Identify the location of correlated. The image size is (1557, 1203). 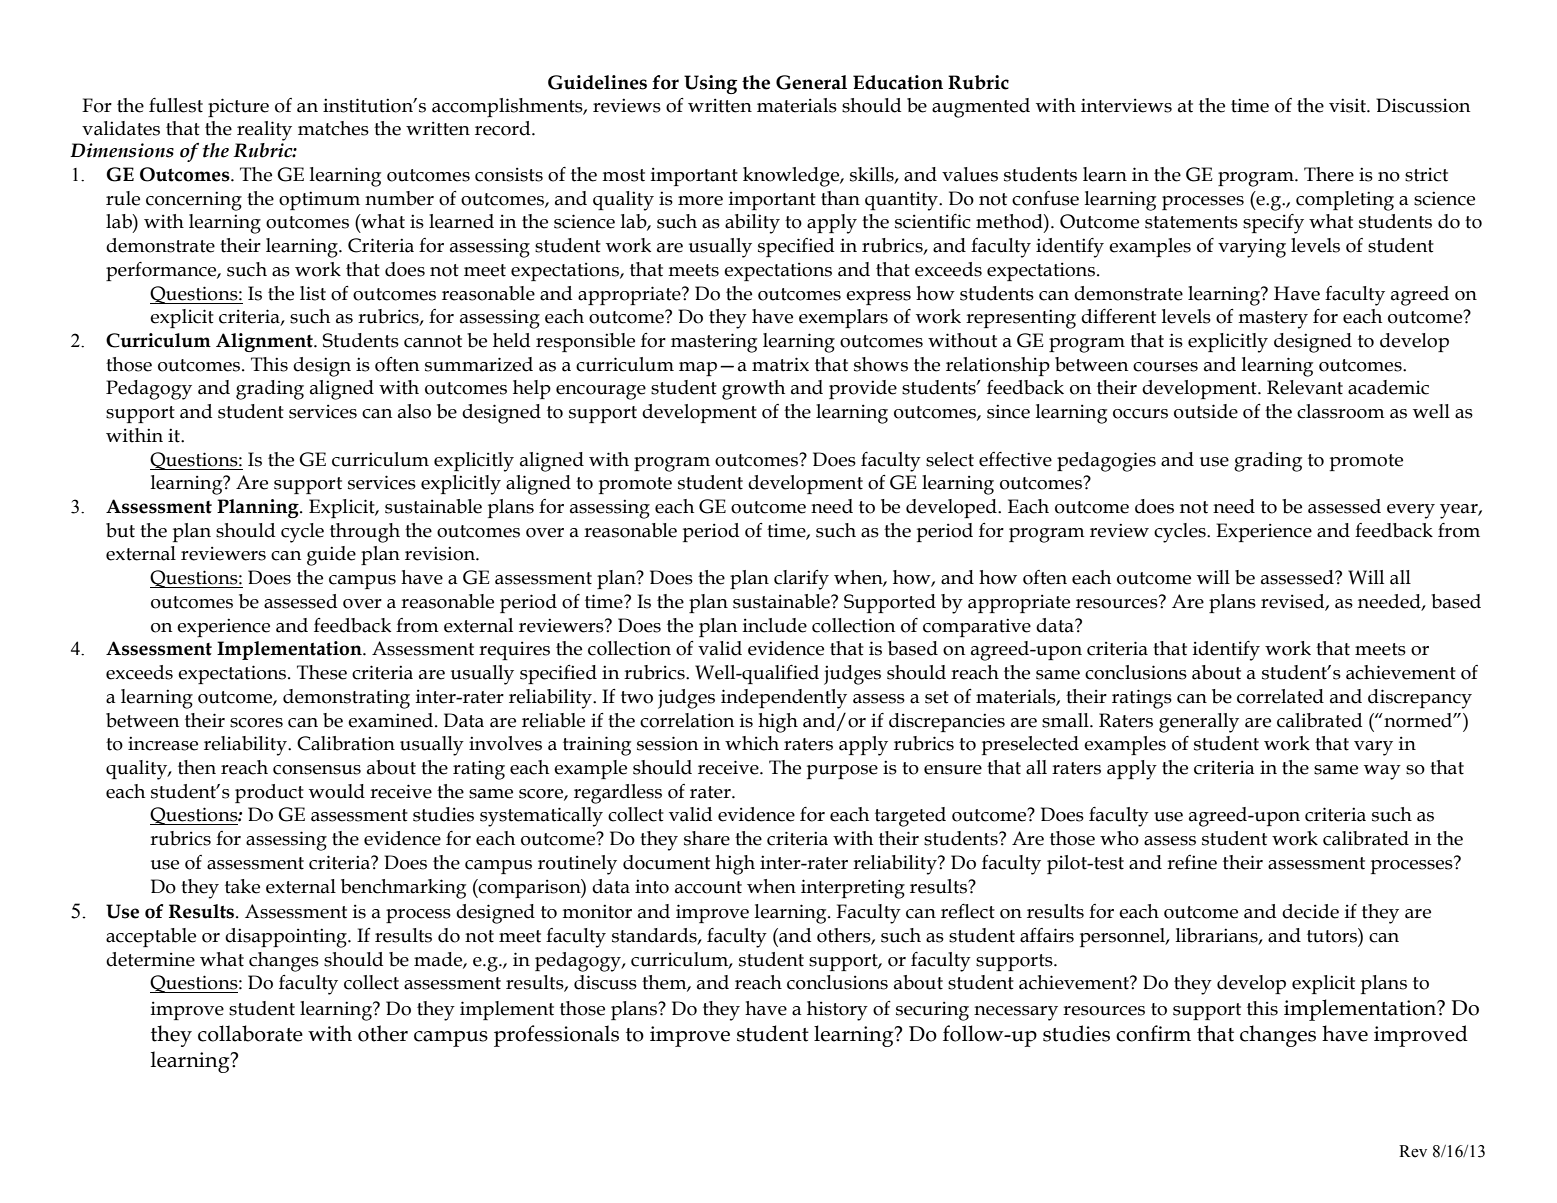
(1280, 696).
